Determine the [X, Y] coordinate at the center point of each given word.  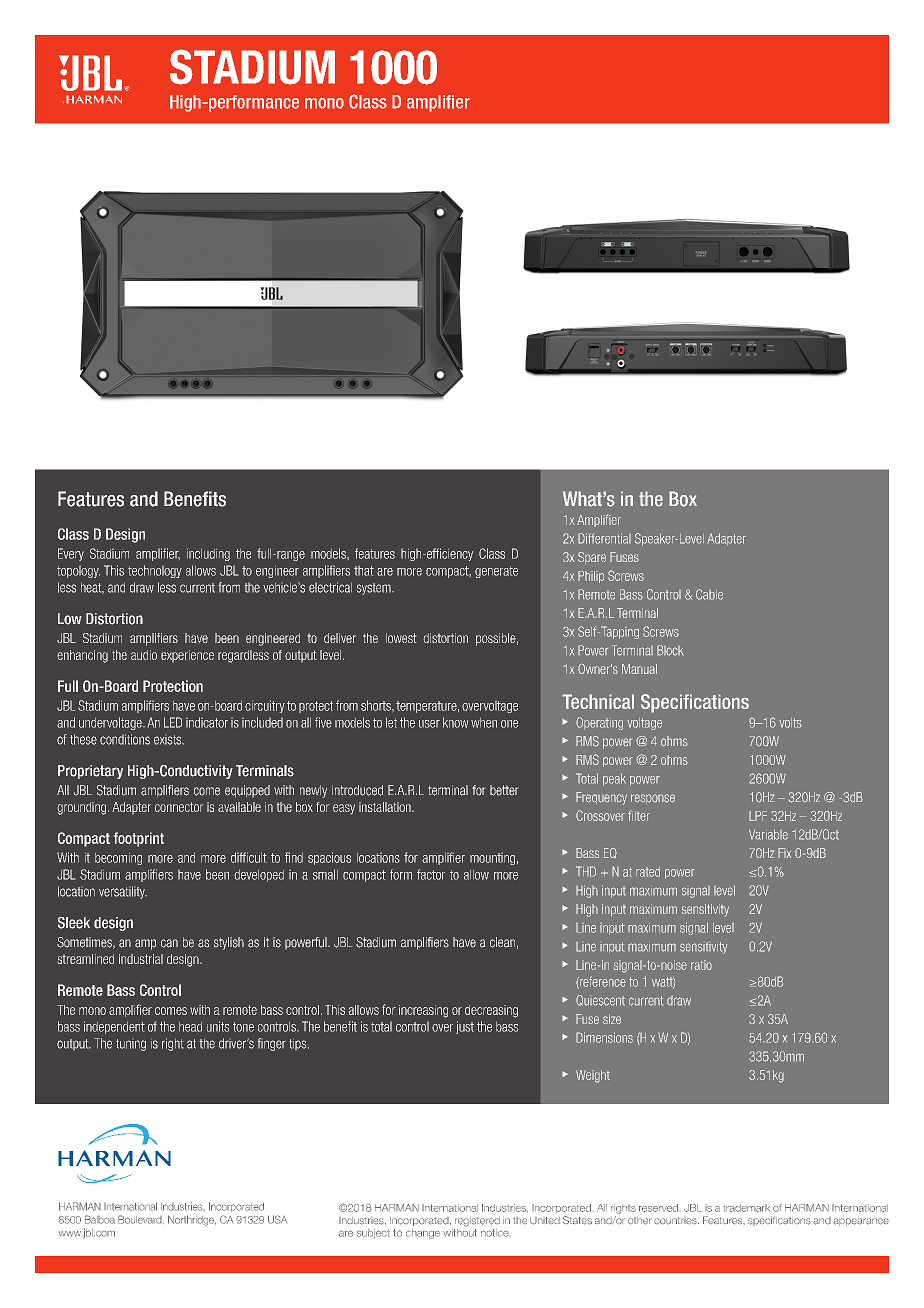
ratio [701, 965]
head [190, 1027]
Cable [709, 594]
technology [155, 571]
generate [496, 572]
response [653, 799]
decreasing [491, 1011]
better [504, 790]
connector [179, 807]
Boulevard [141, 1219]
